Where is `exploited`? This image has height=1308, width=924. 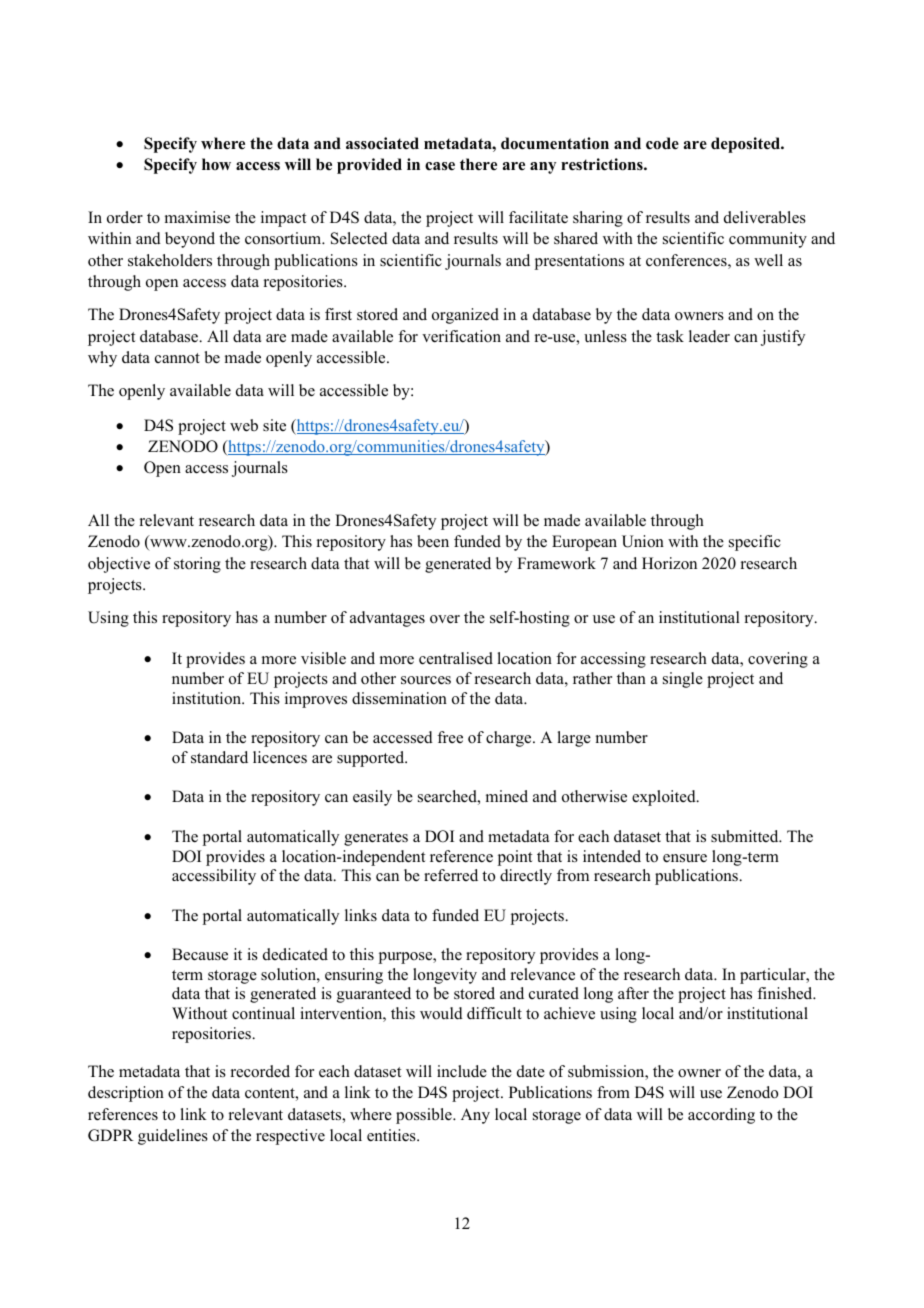 exploited is located at coordinates (665, 798).
